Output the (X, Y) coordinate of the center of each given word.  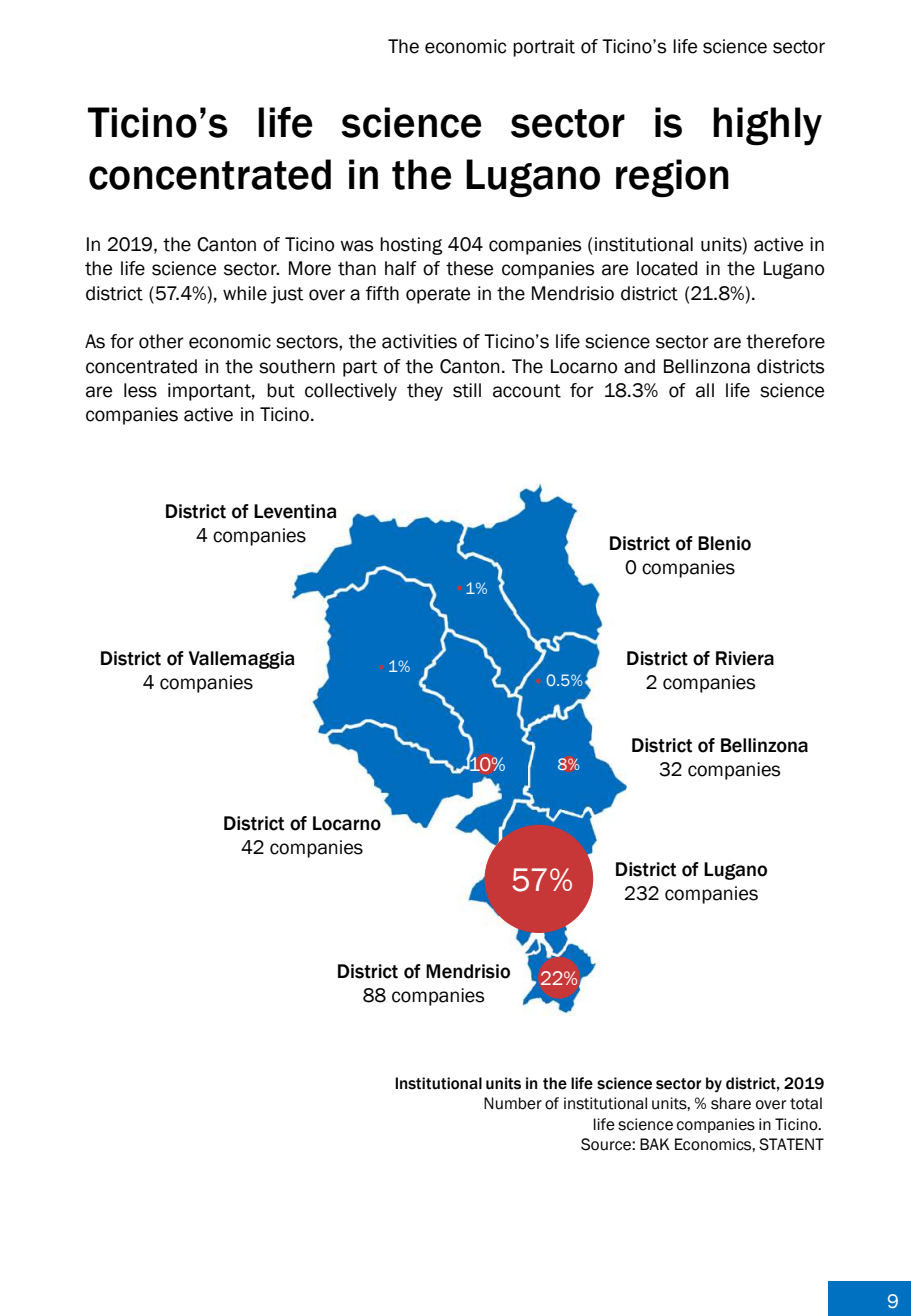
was (356, 246)
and (639, 366)
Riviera (745, 658)
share (731, 1103)
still (467, 390)
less (140, 390)
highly (767, 126)
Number (513, 1103)
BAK (655, 1144)
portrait (544, 48)
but (281, 390)
